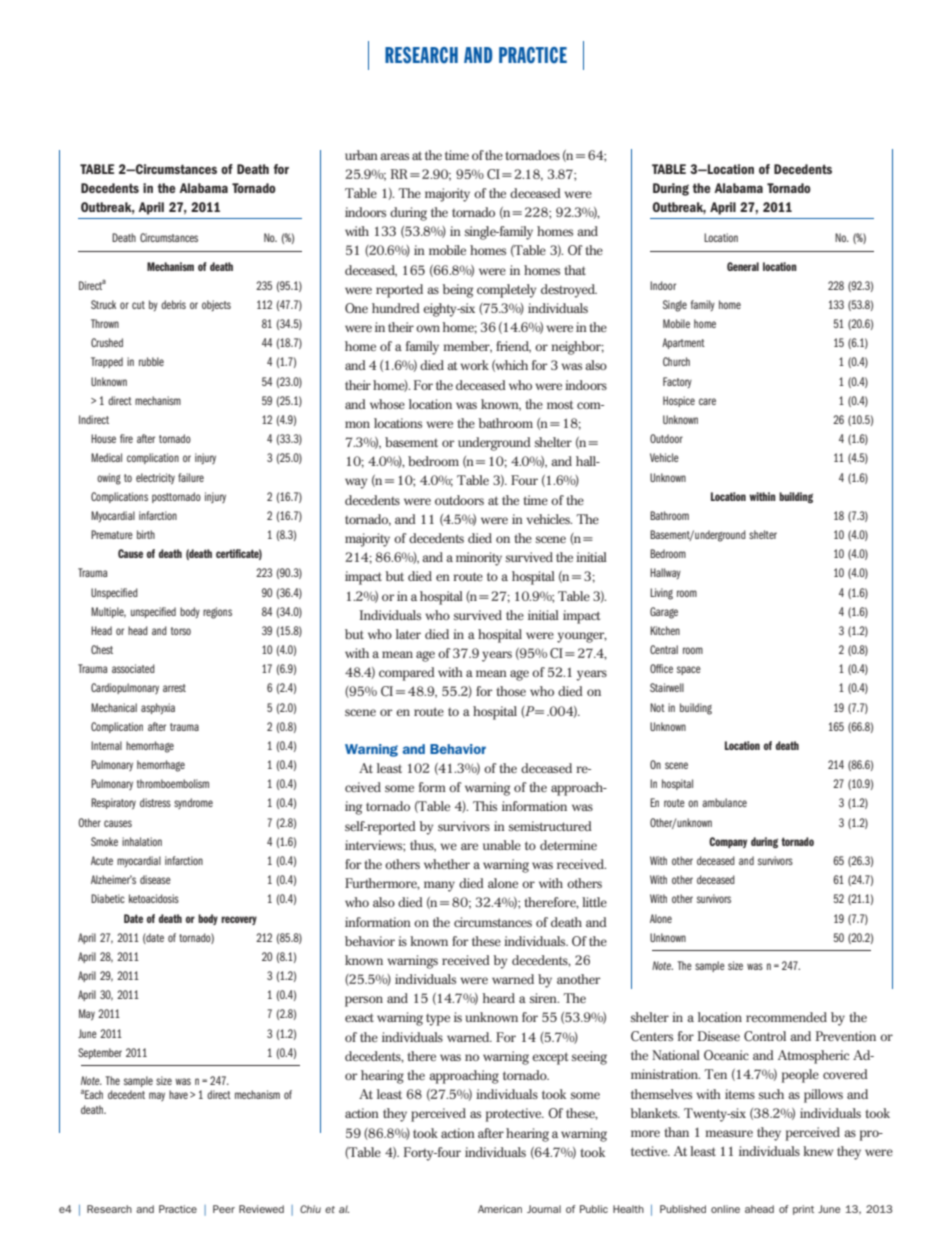  Describe the element at coordinates (174, 688) in the page. I see `arrest` at that location.
